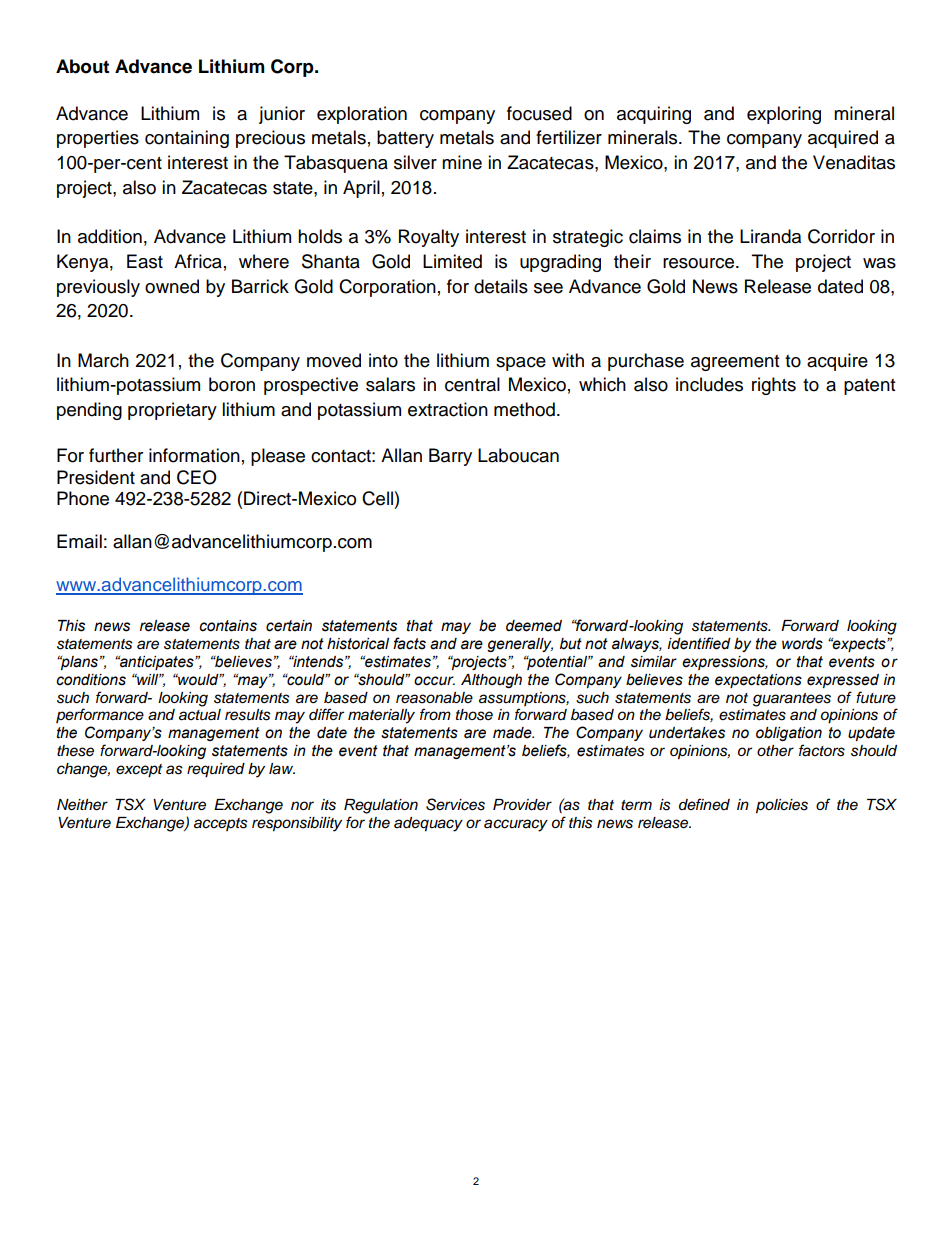 The image size is (952, 1233). Describe the element at coordinates (82, 66) in the screenshot. I see `About` at that location.
